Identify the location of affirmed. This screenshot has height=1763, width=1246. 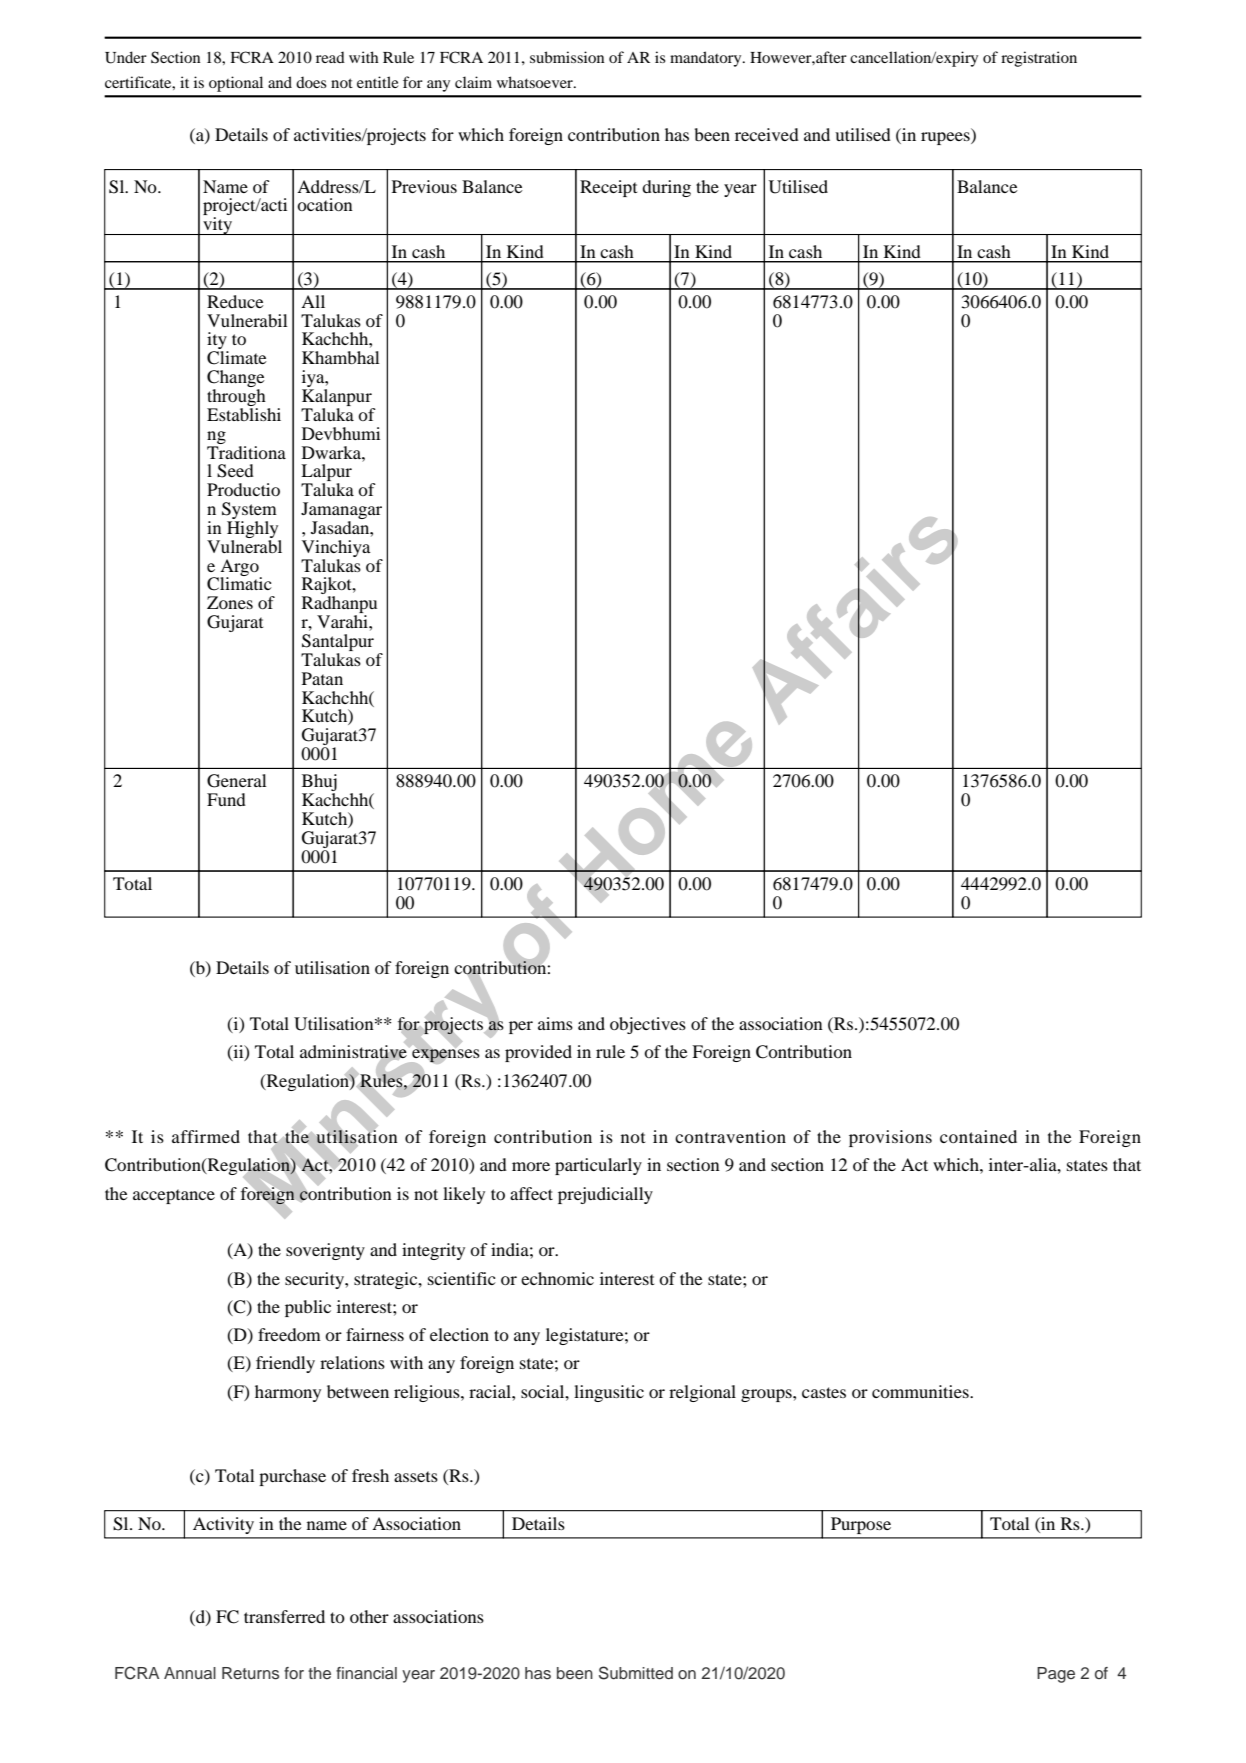
(206, 1136).
